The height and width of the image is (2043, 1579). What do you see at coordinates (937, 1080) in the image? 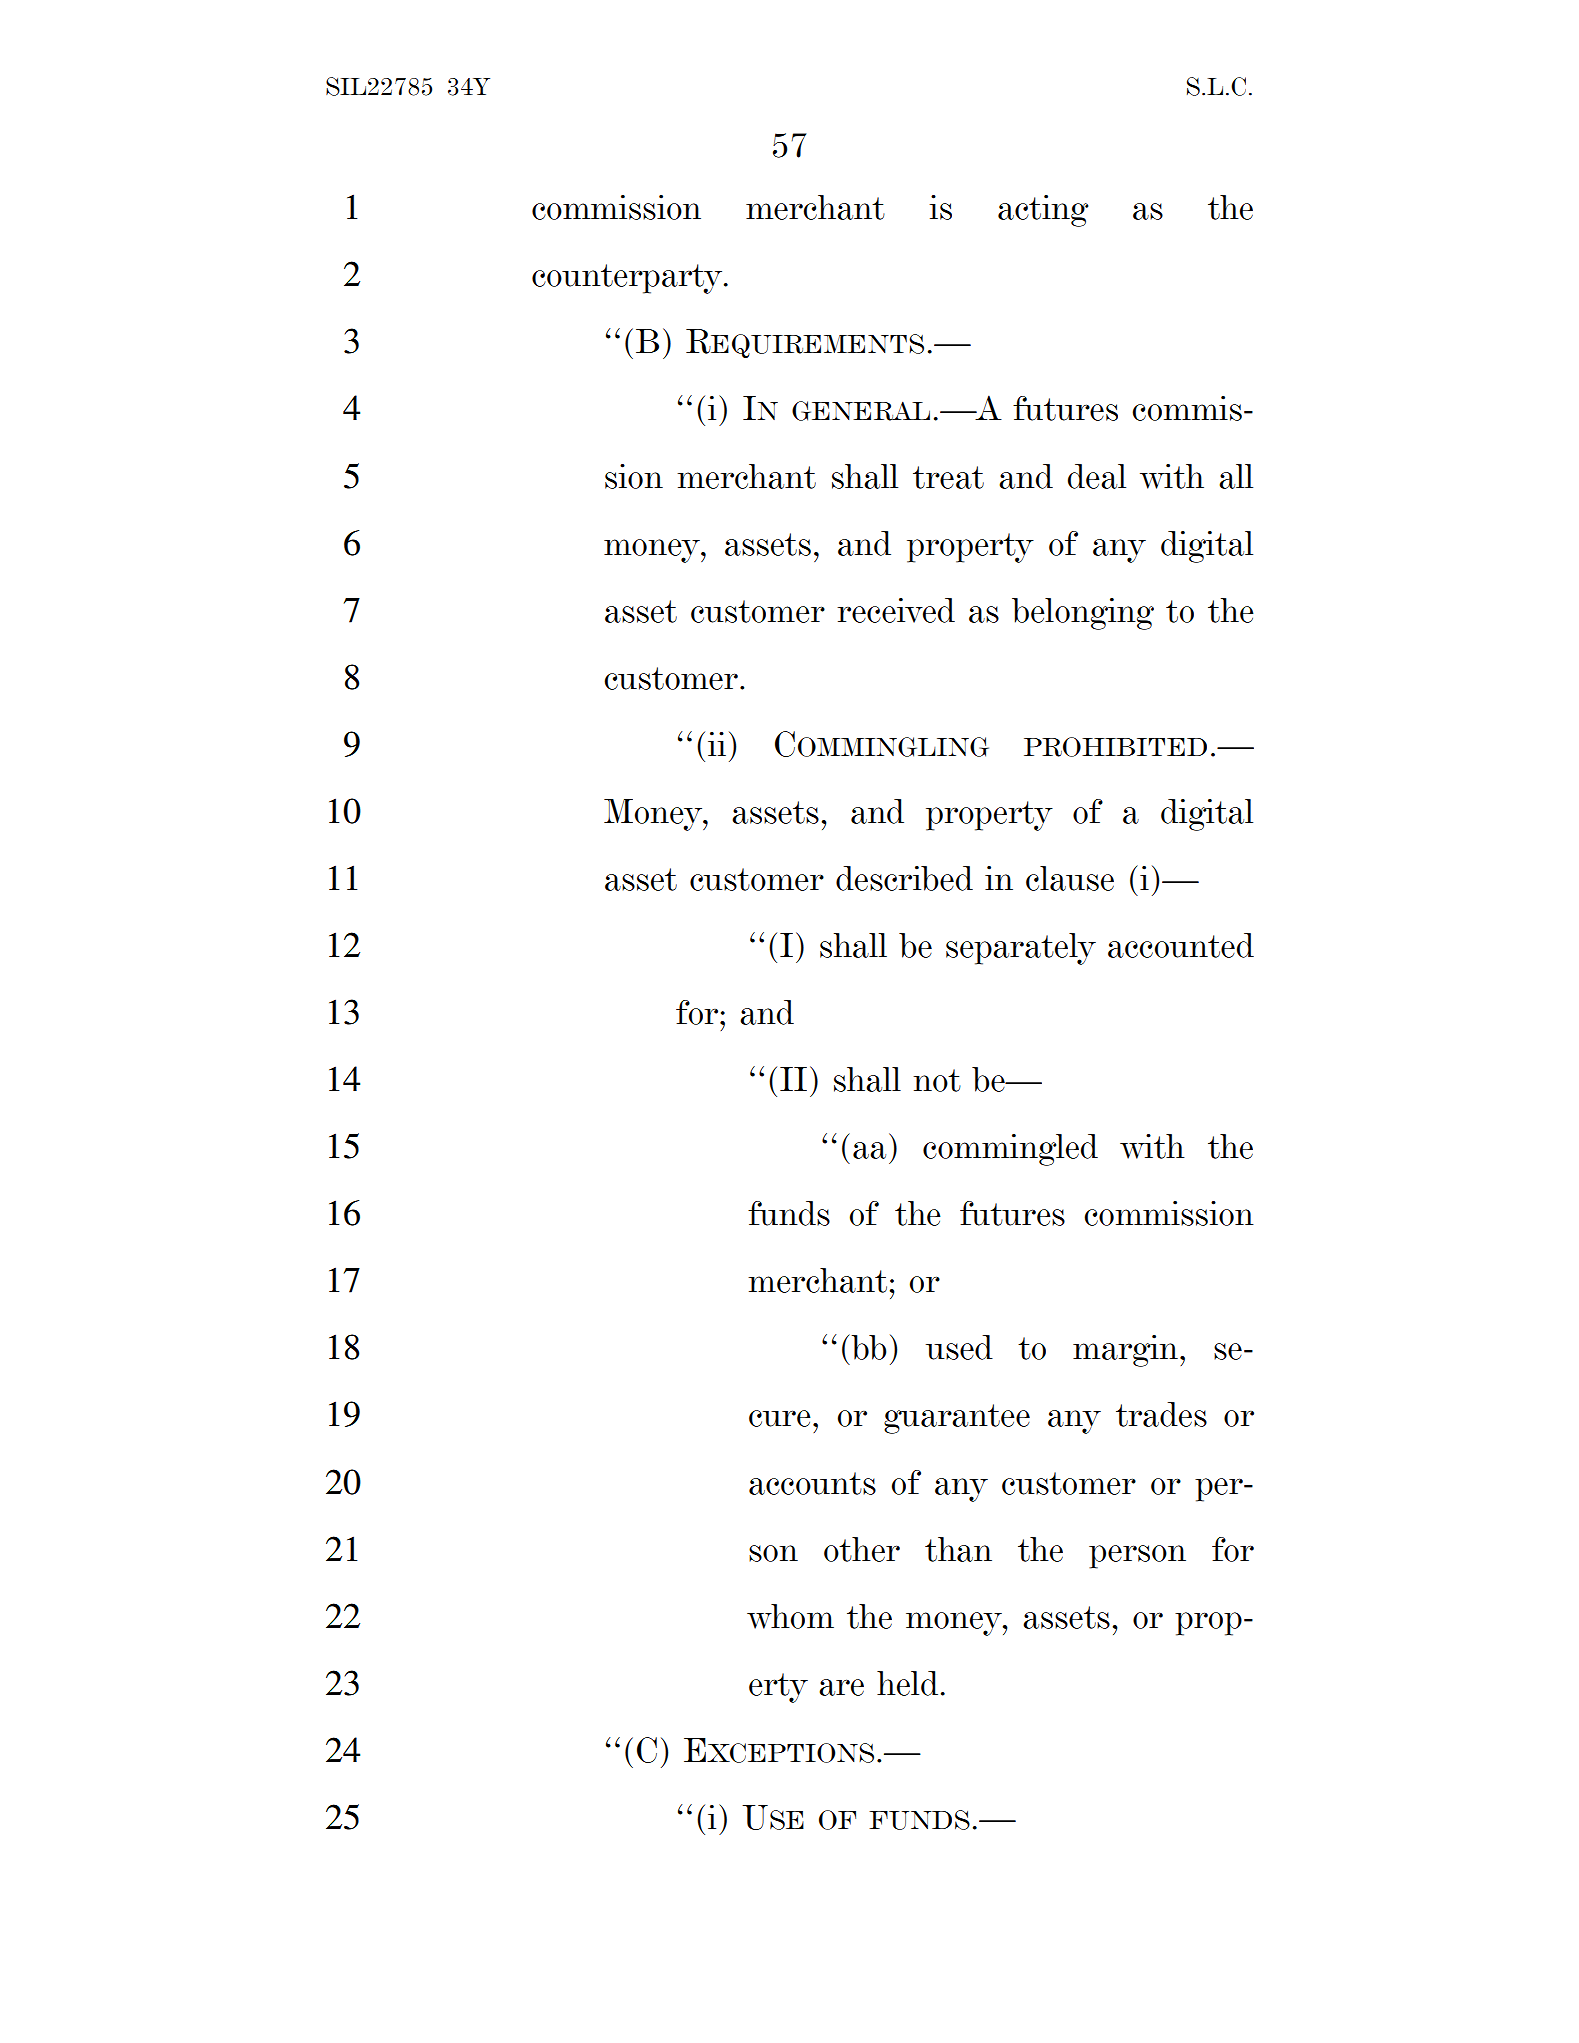
I see `not` at bounding box center [937, 1080].
